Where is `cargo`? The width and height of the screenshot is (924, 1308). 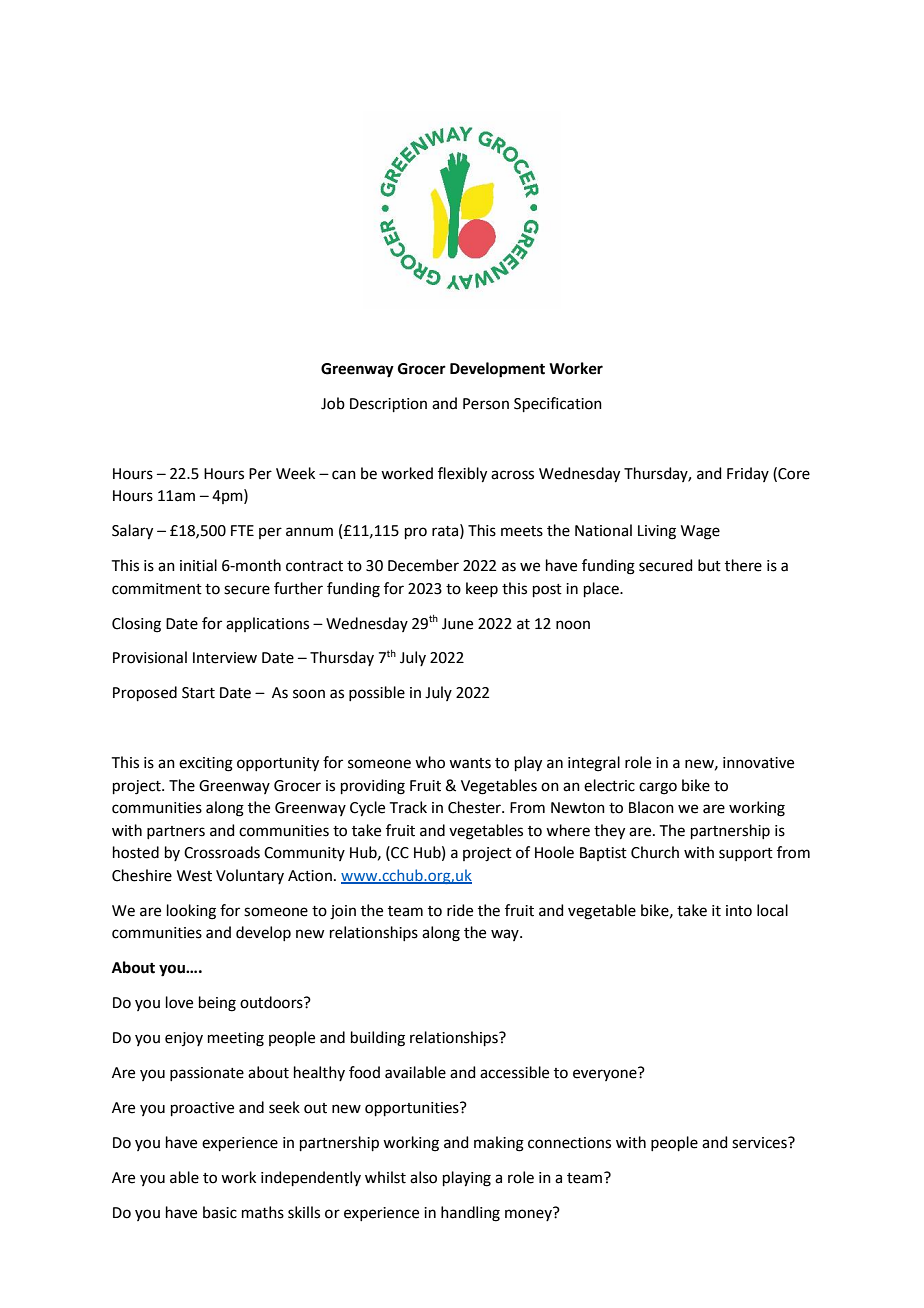
cargo is located at coordinates (658, 788).
